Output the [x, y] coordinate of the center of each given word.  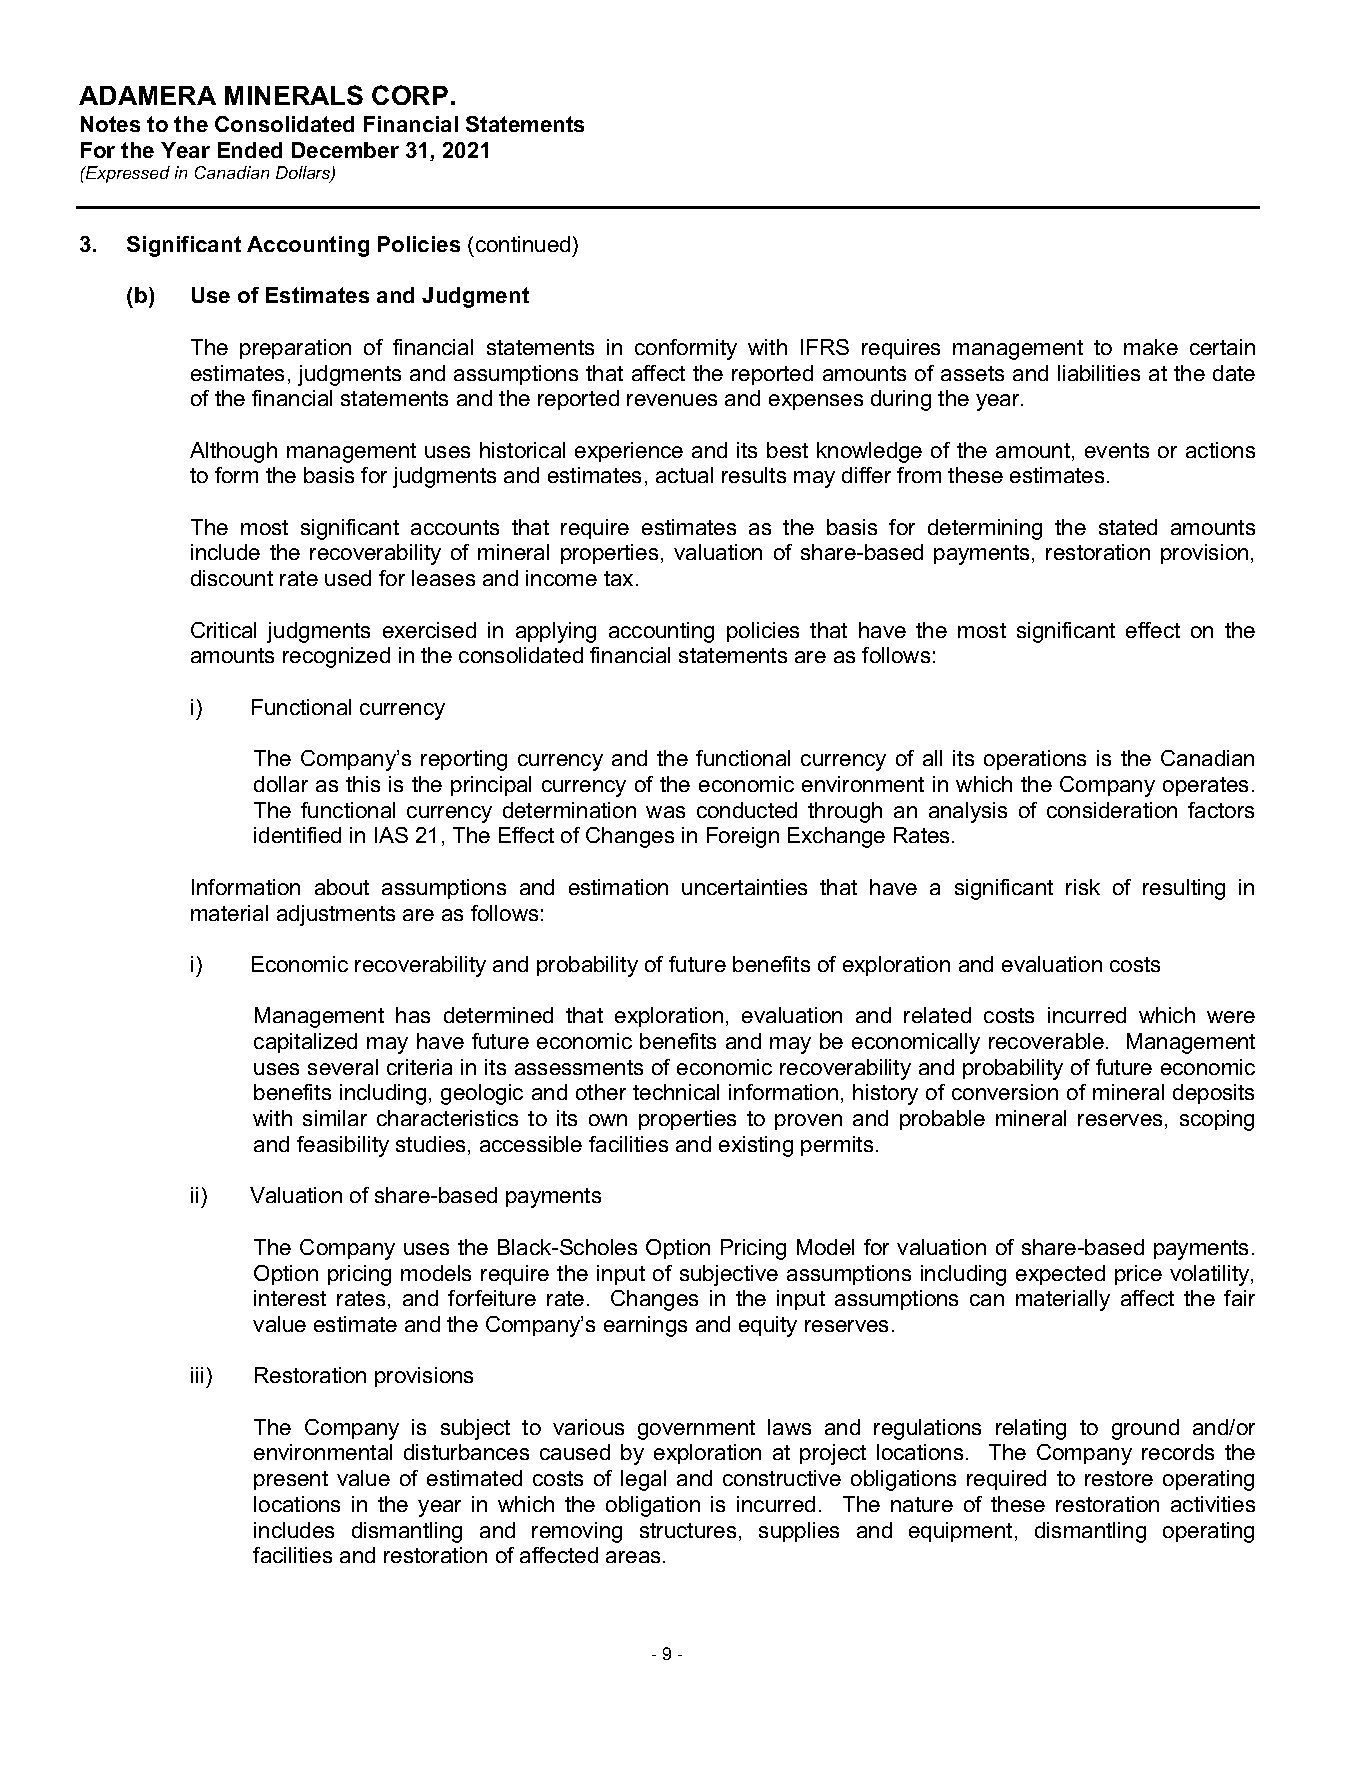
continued [523, 244]
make [1151, 347]
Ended [250, 150]
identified [297, 835]
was [665, 812]
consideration [1112, 810]
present [291, 1480]
